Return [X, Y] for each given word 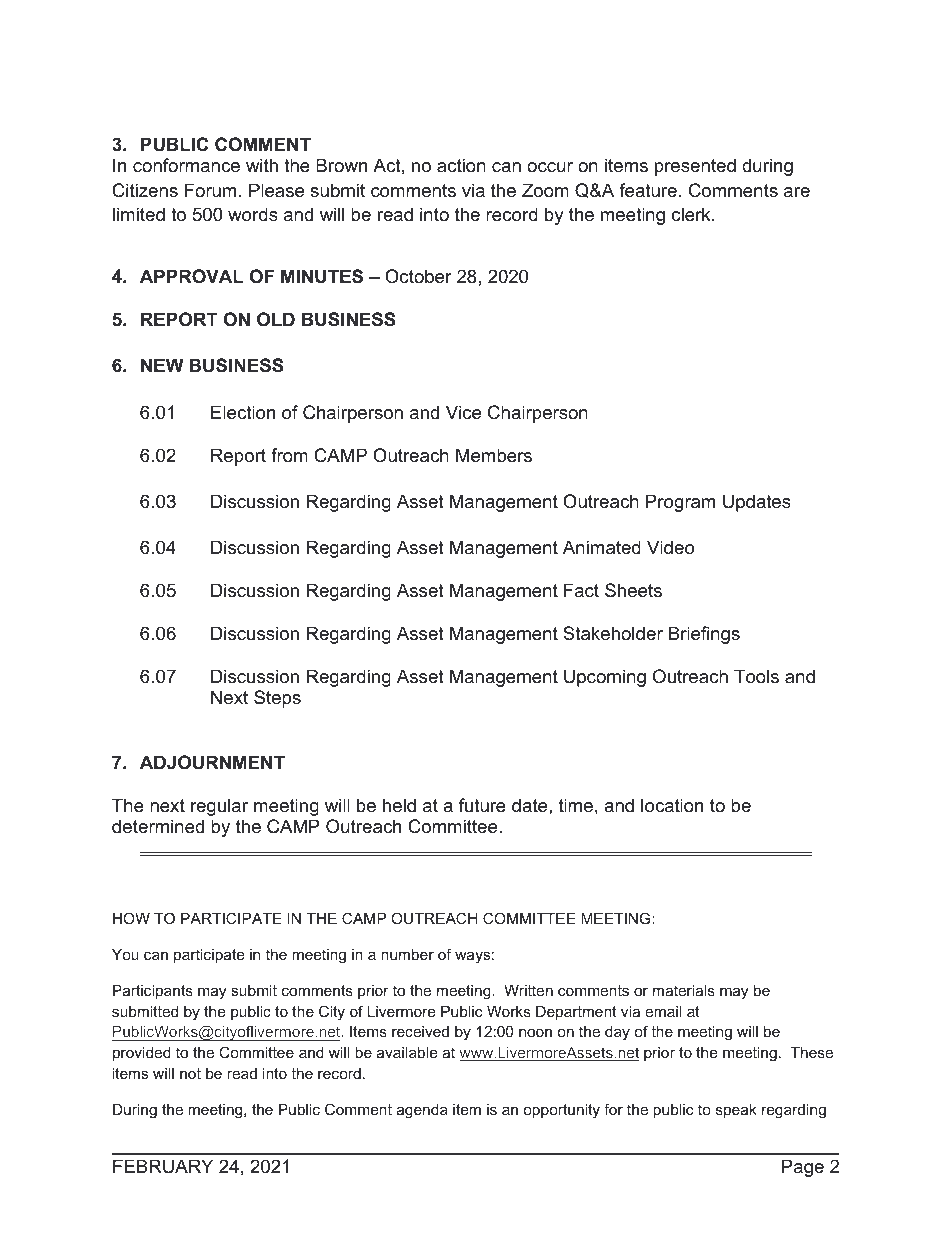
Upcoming [605, 678]
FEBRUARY [163, 1166]
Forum [210, 190]
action [461, 165]
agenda [422, 1111]
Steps [277, 699]
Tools [756, 676]
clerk [692, 214]
